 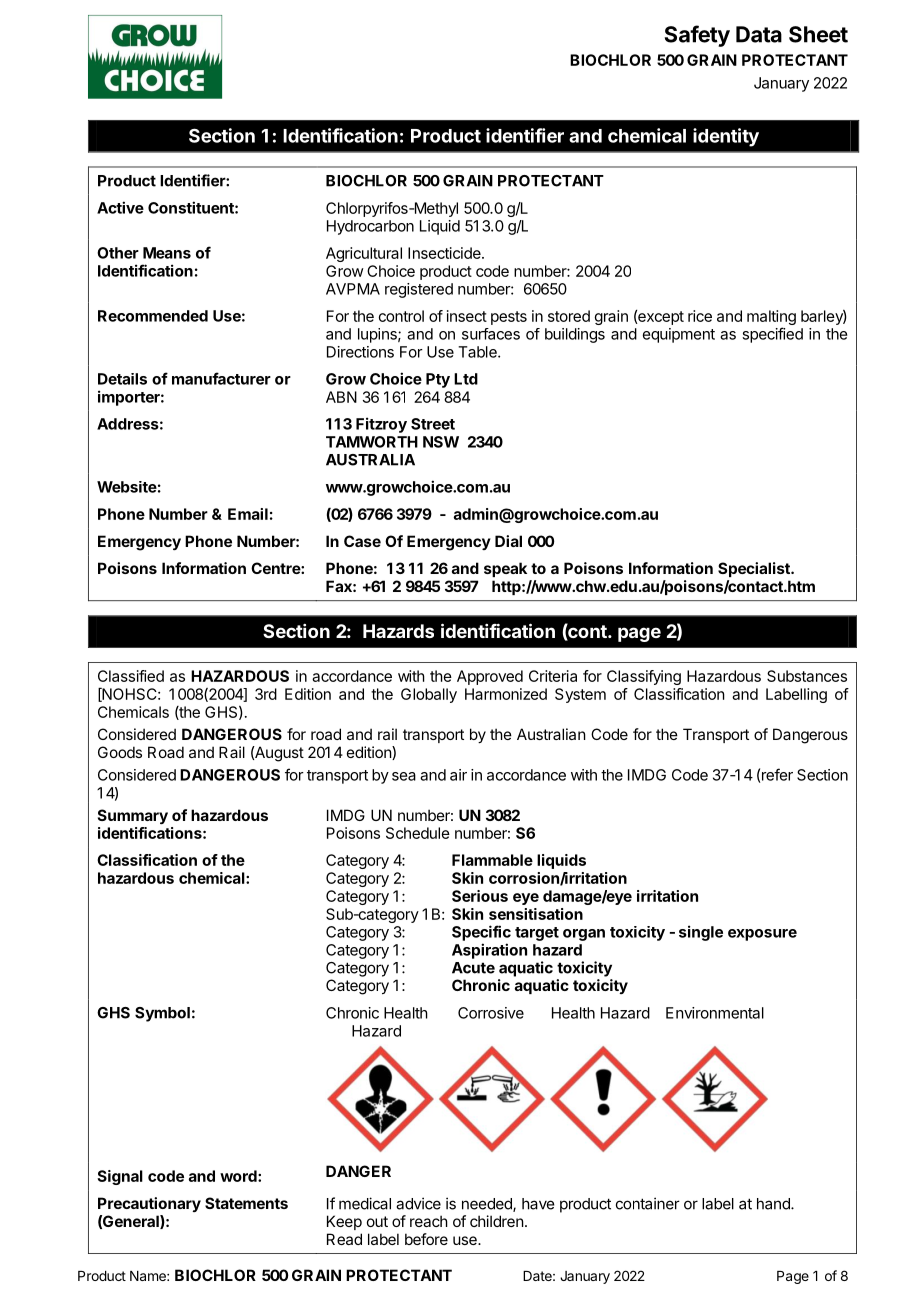 I want to click on Statements, so click(x=246, y=1203).
